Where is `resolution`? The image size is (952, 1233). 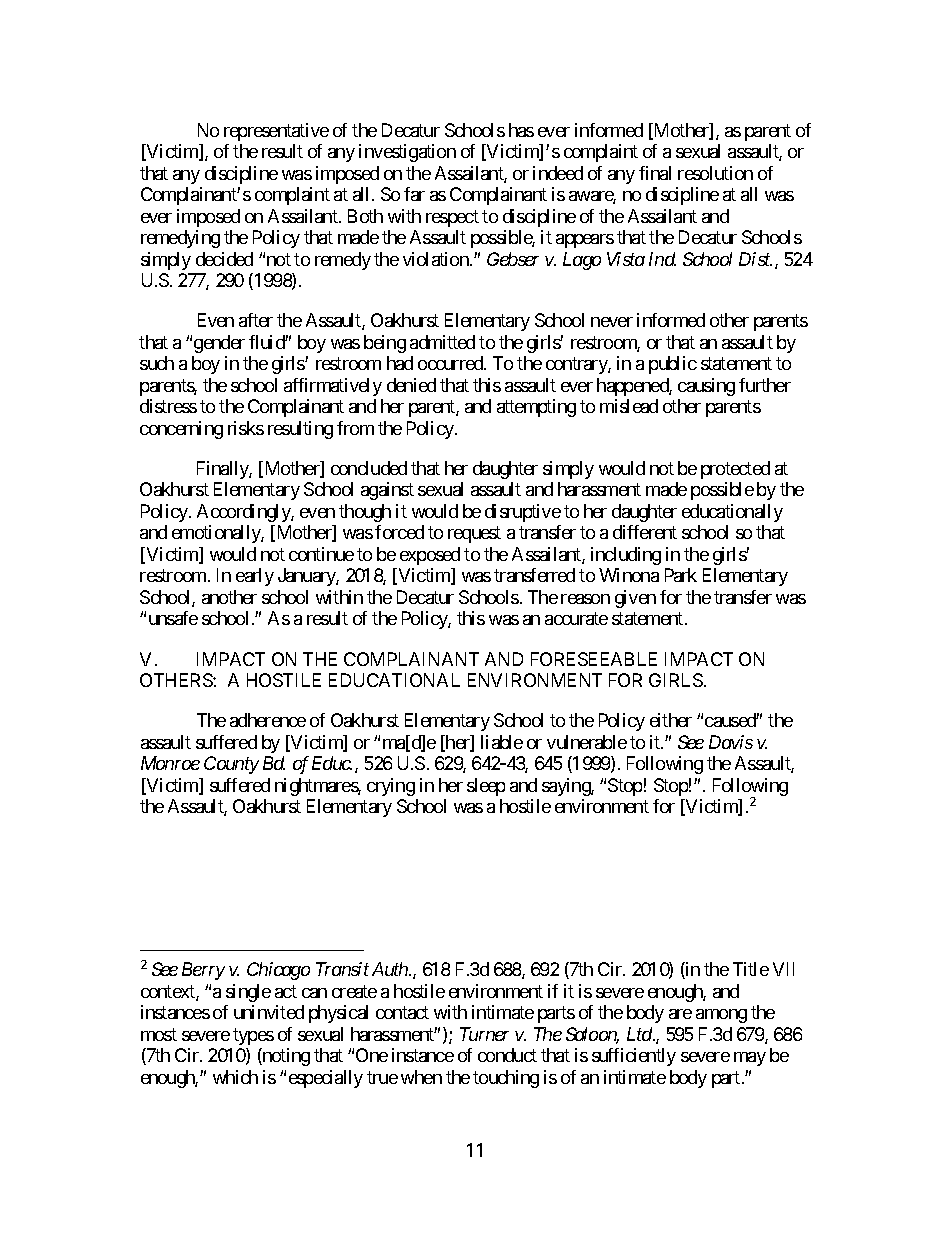
resolution is located at coordinates (715, 173).
